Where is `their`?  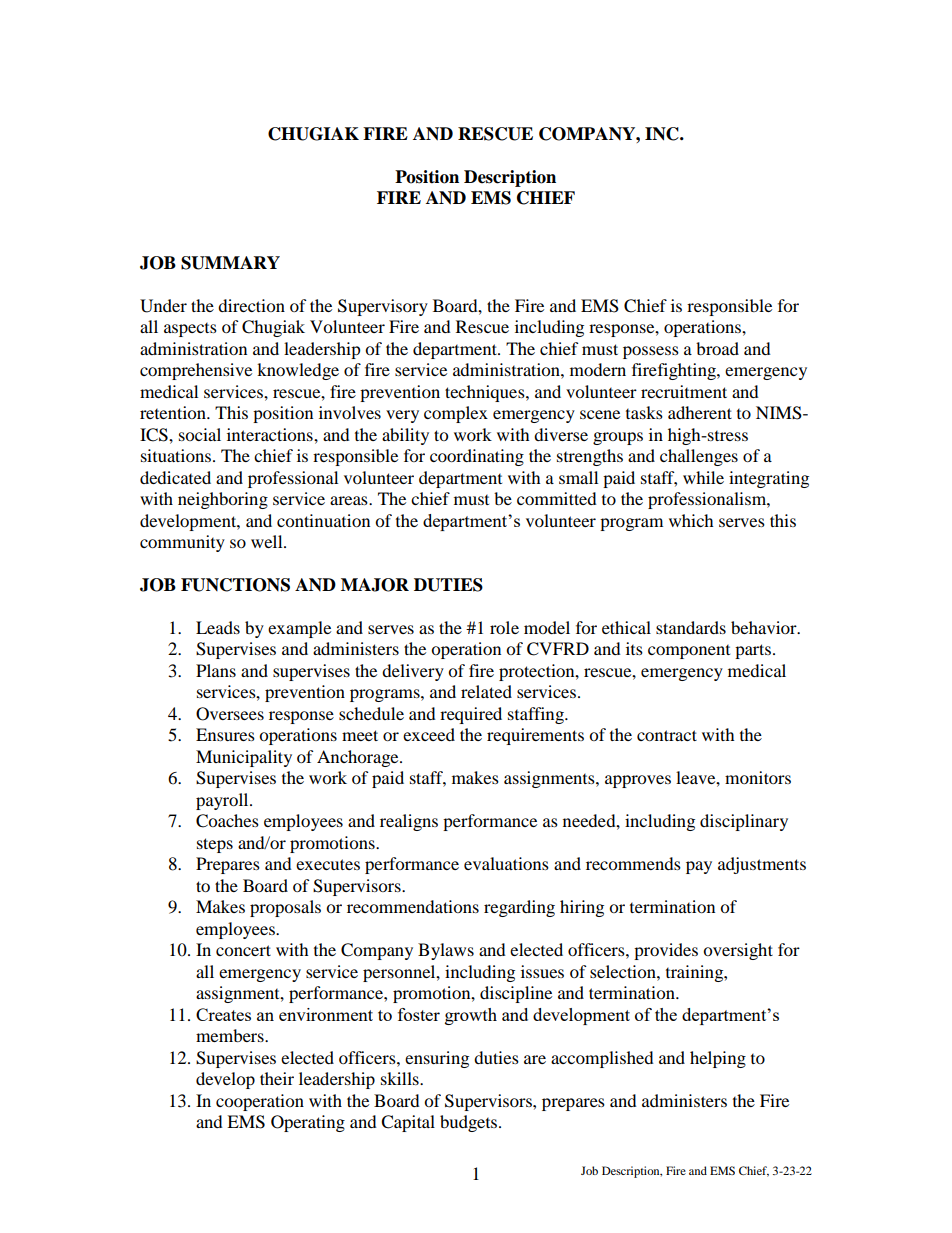
their is located at coordinates (277, 1078).
